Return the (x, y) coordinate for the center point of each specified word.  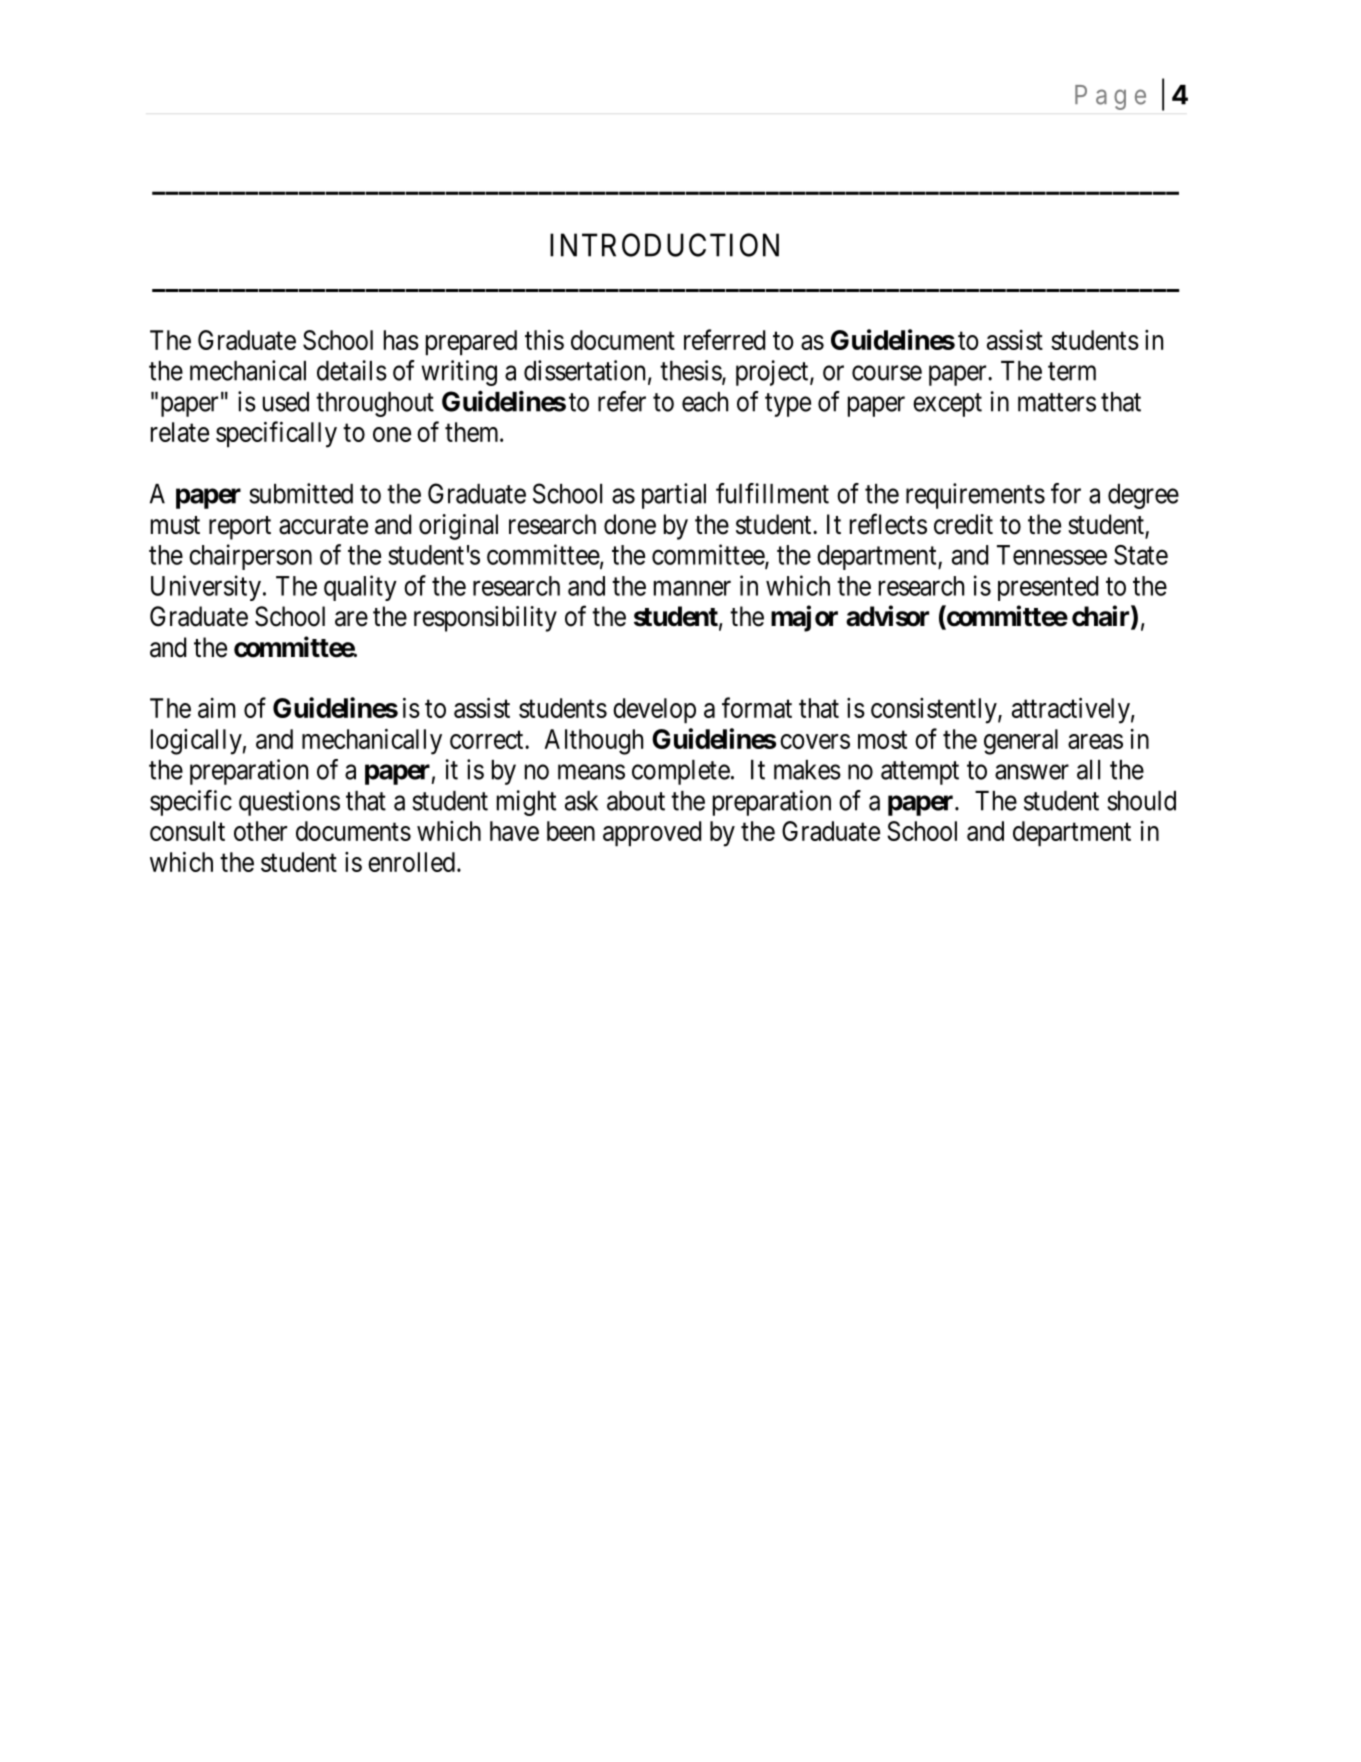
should (1141, 801)
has (401, 340)
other (260, 831)
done (630, 524)
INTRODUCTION (664, 245)
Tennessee (1052, 555)
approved (652, 834)
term (1072, 371)
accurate (323, 525)
